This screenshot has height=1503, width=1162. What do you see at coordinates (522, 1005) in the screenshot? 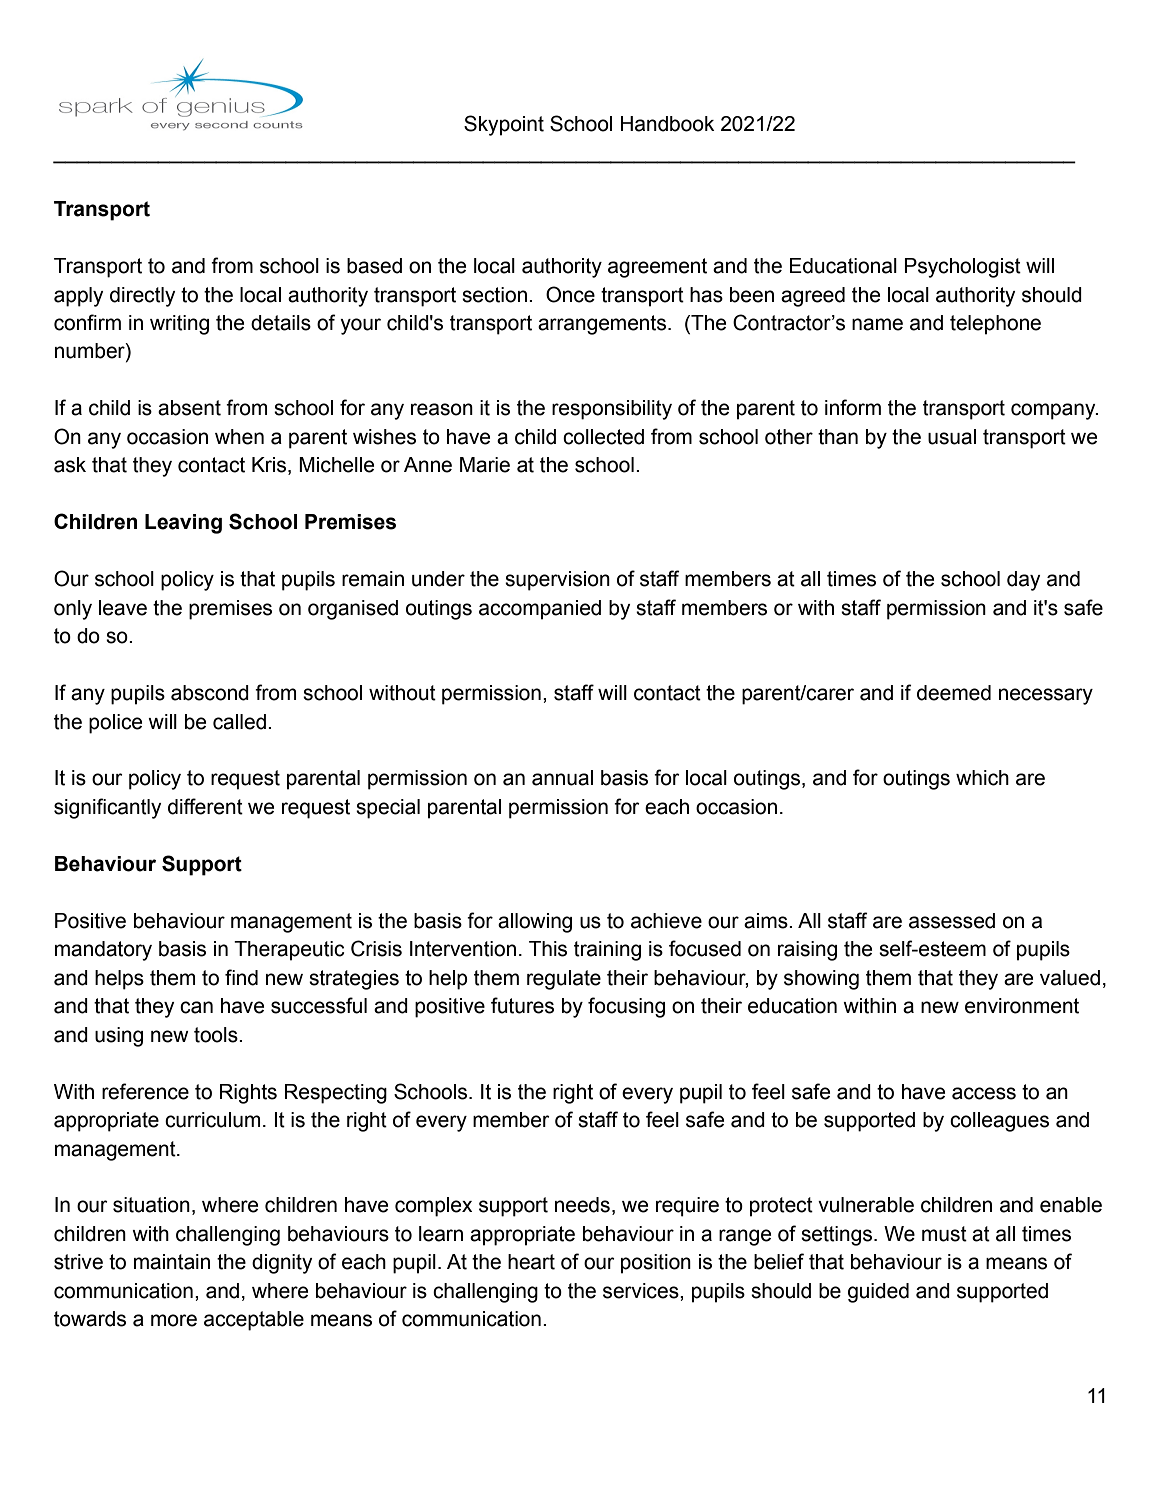
I see `futures` at bounding box center [522, 1005].
